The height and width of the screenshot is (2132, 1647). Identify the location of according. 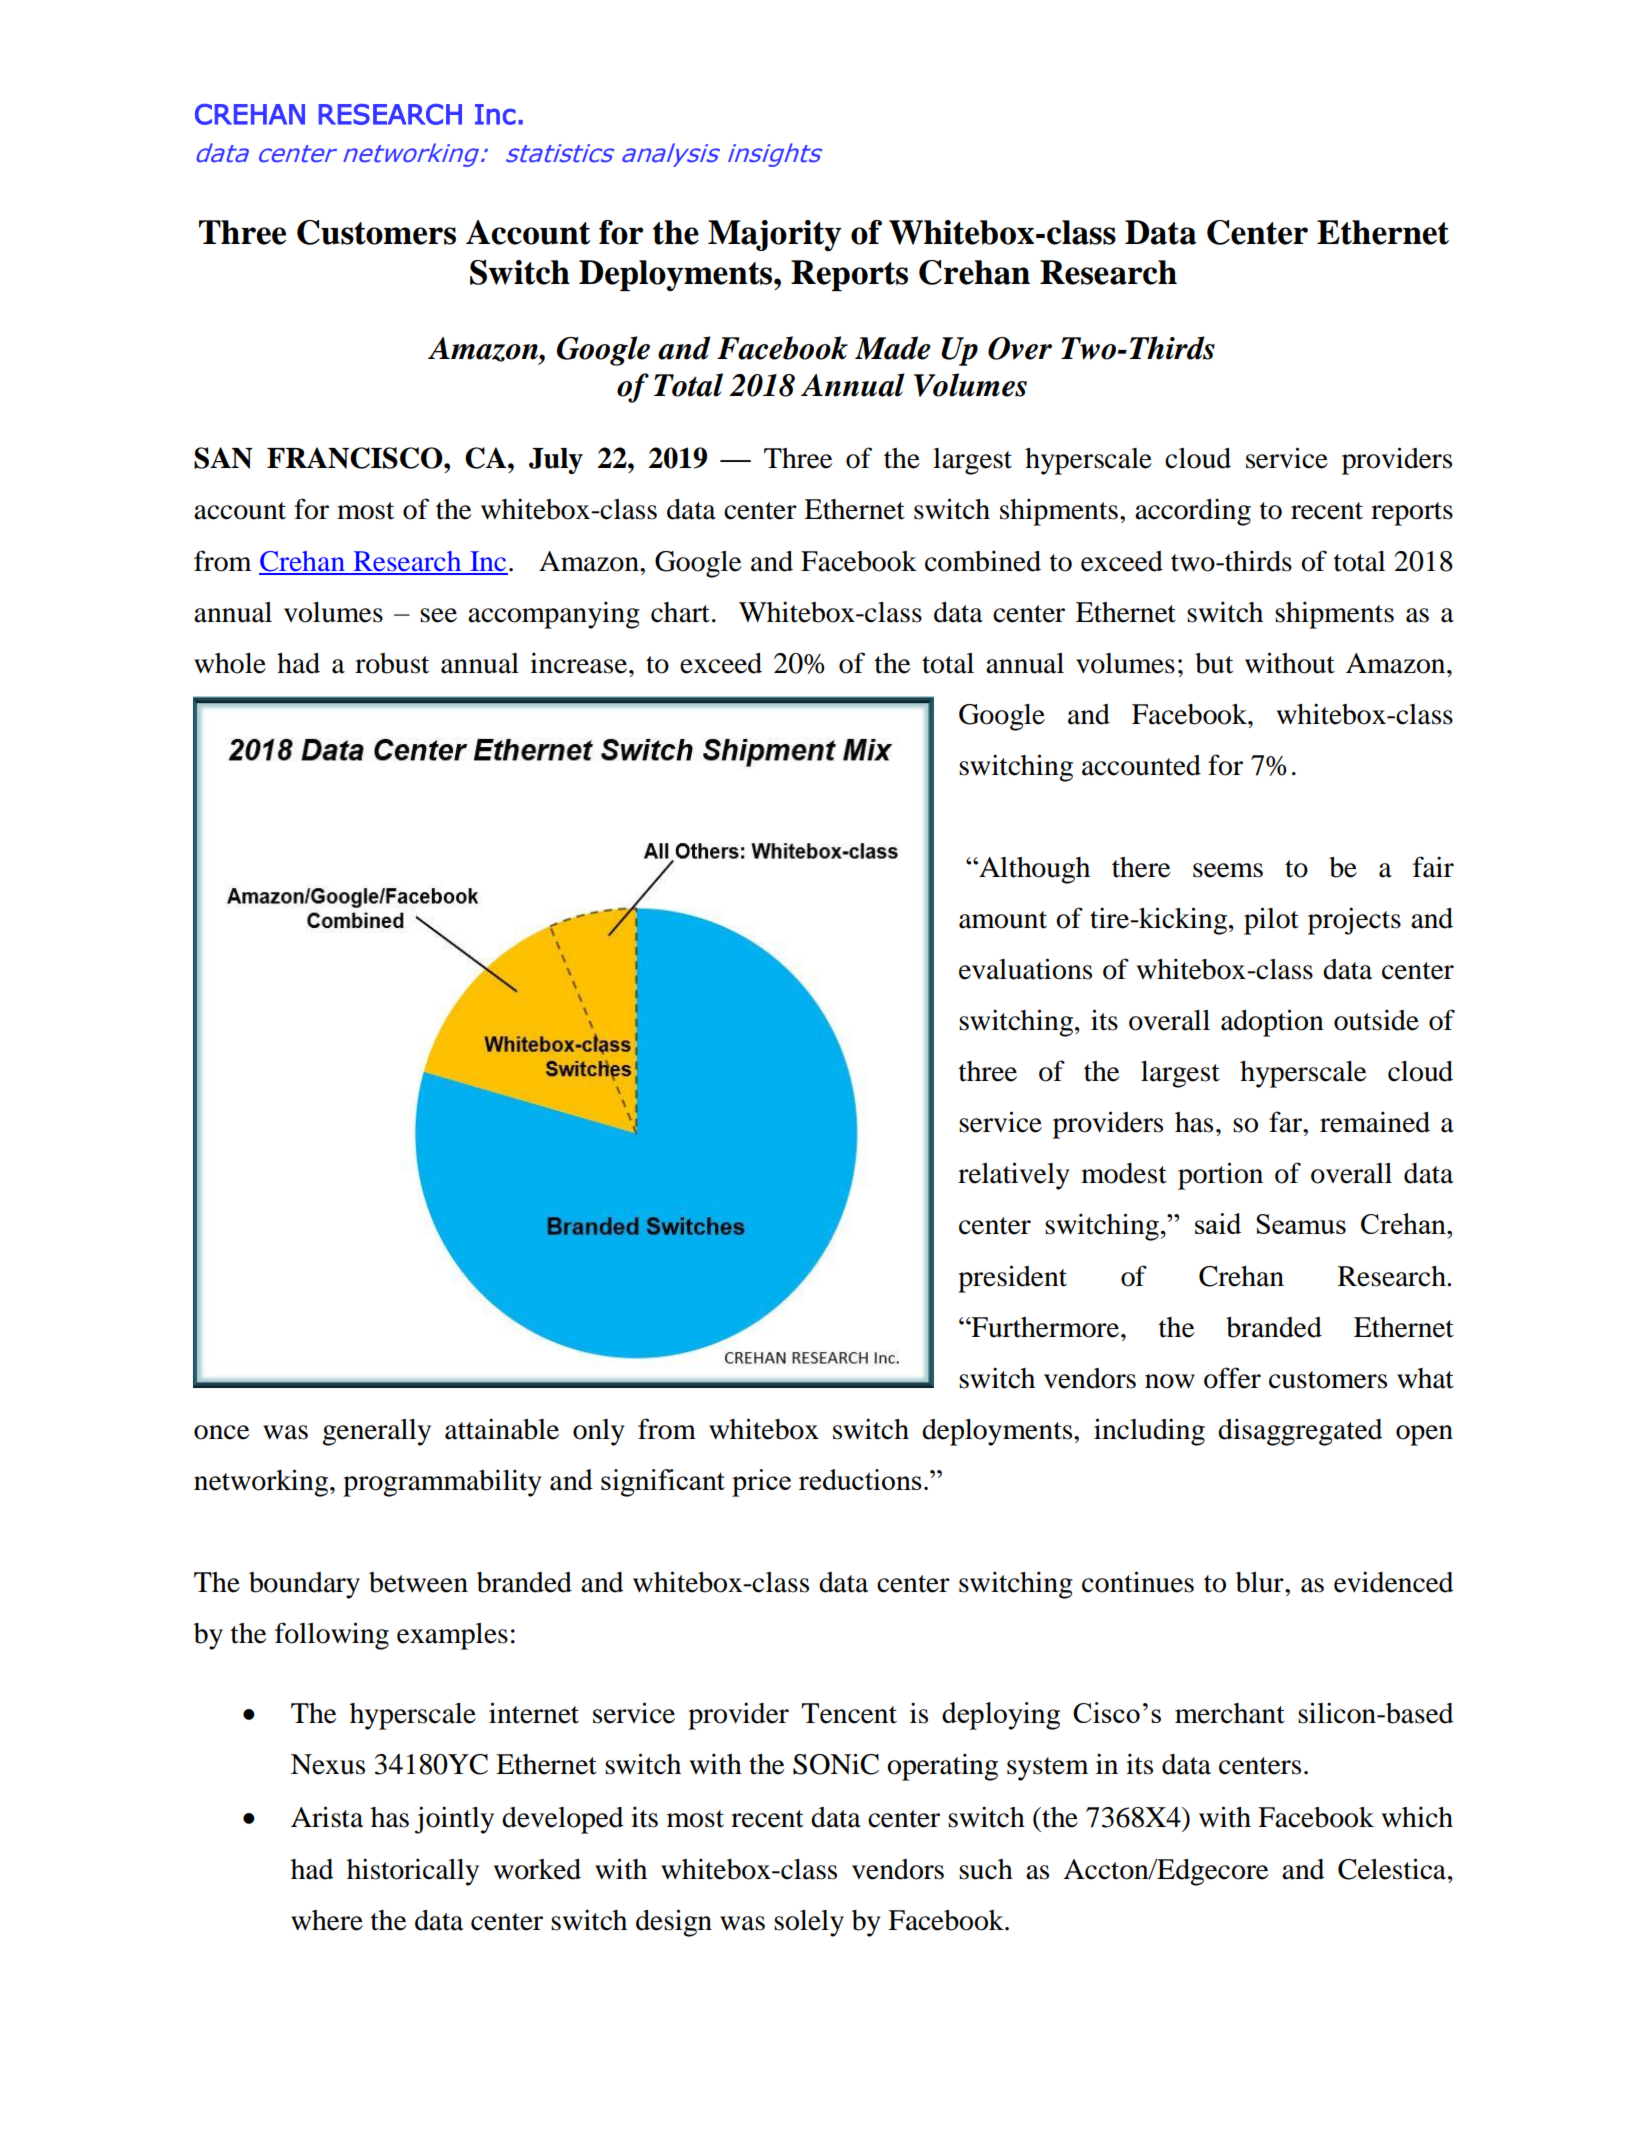
(1193, 512).
